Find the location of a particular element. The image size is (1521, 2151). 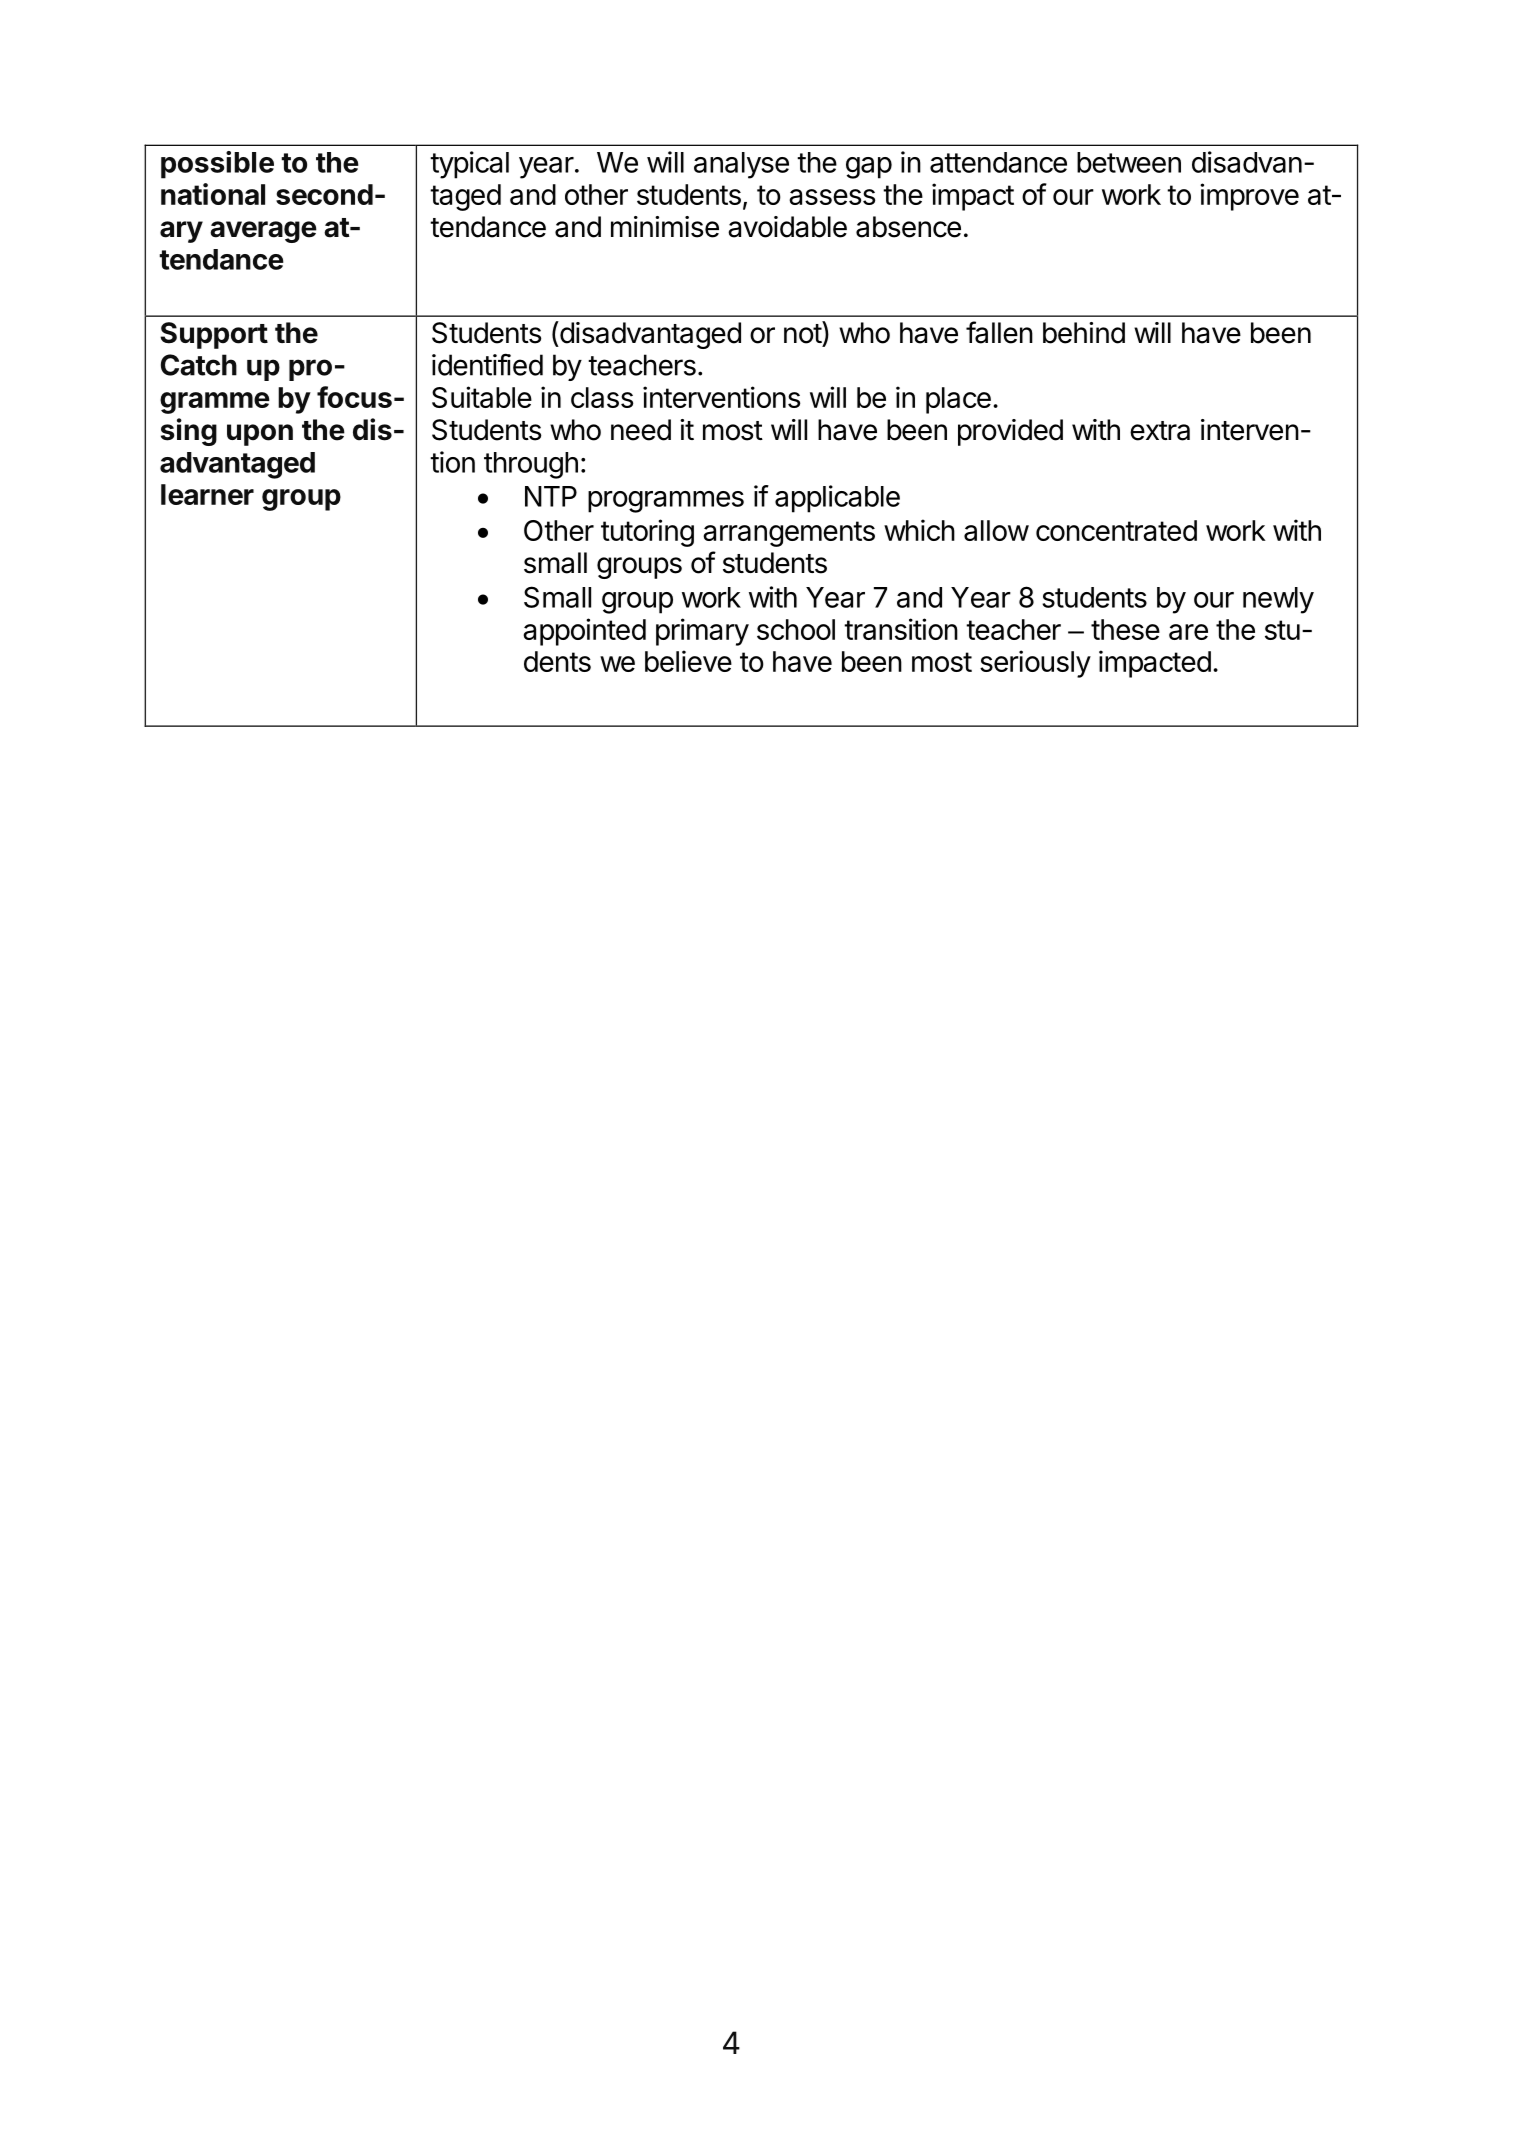

analyse is located at coordinates (741, 165).
